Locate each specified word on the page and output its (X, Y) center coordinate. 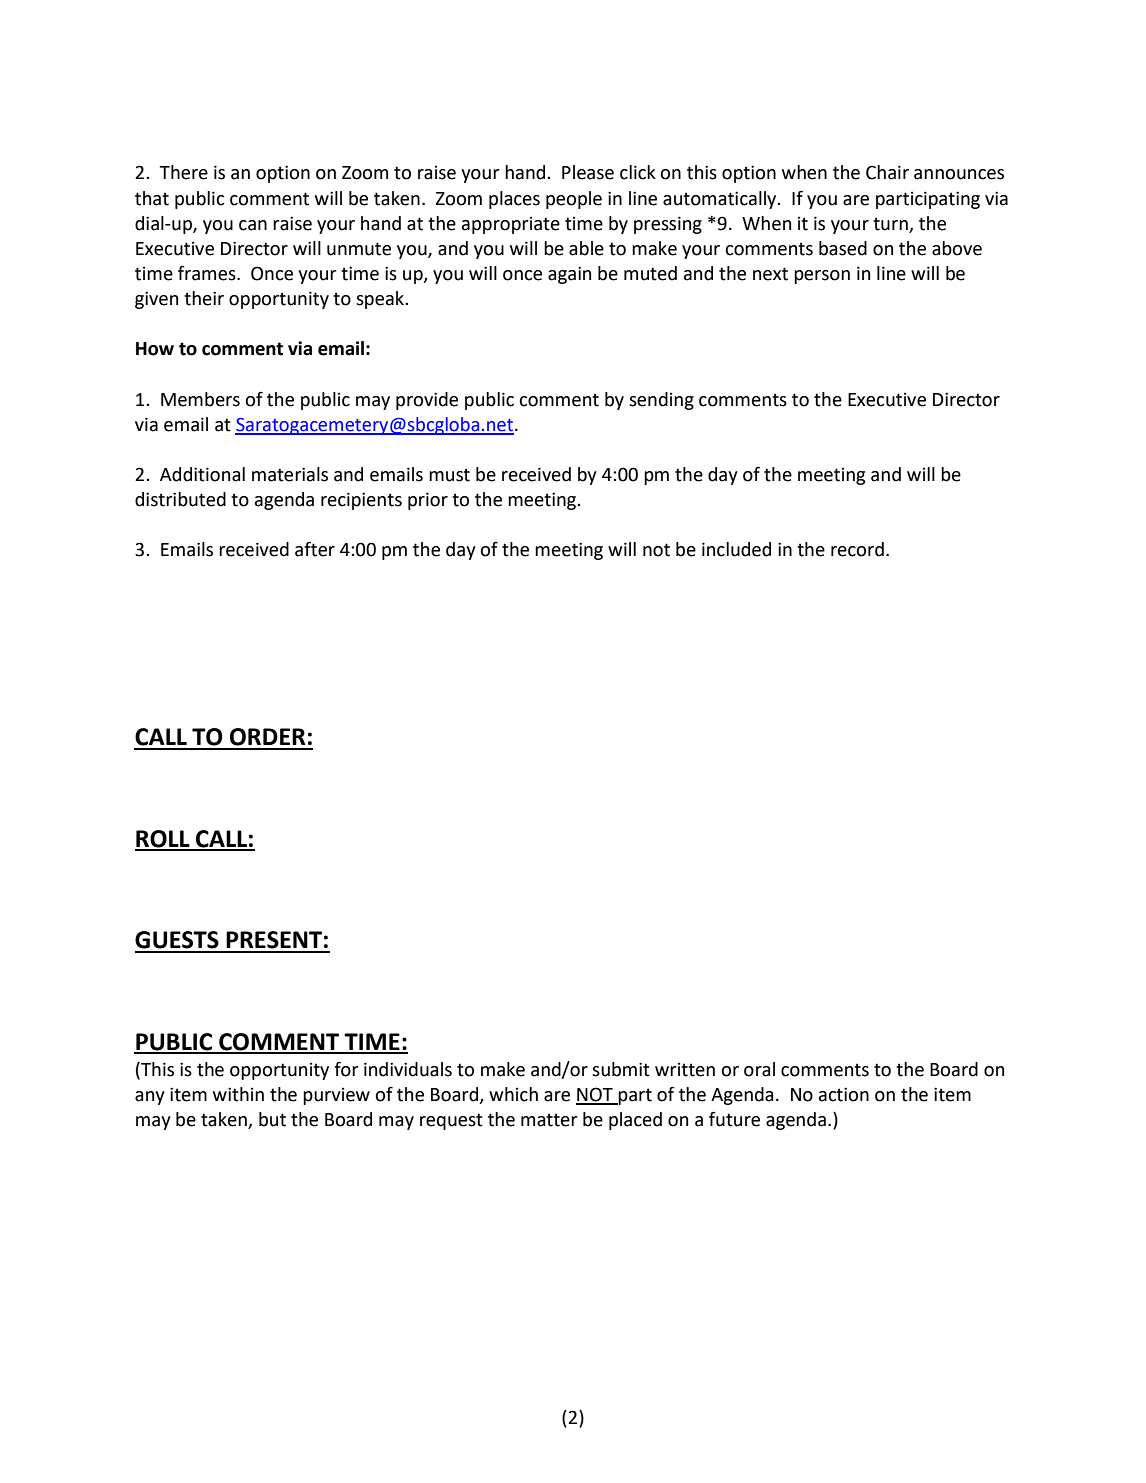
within (238, 1094)
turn (890, 224)
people (574, 200)
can (253, 225)
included (736, 549)
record (857, 549)
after (315, 549)
